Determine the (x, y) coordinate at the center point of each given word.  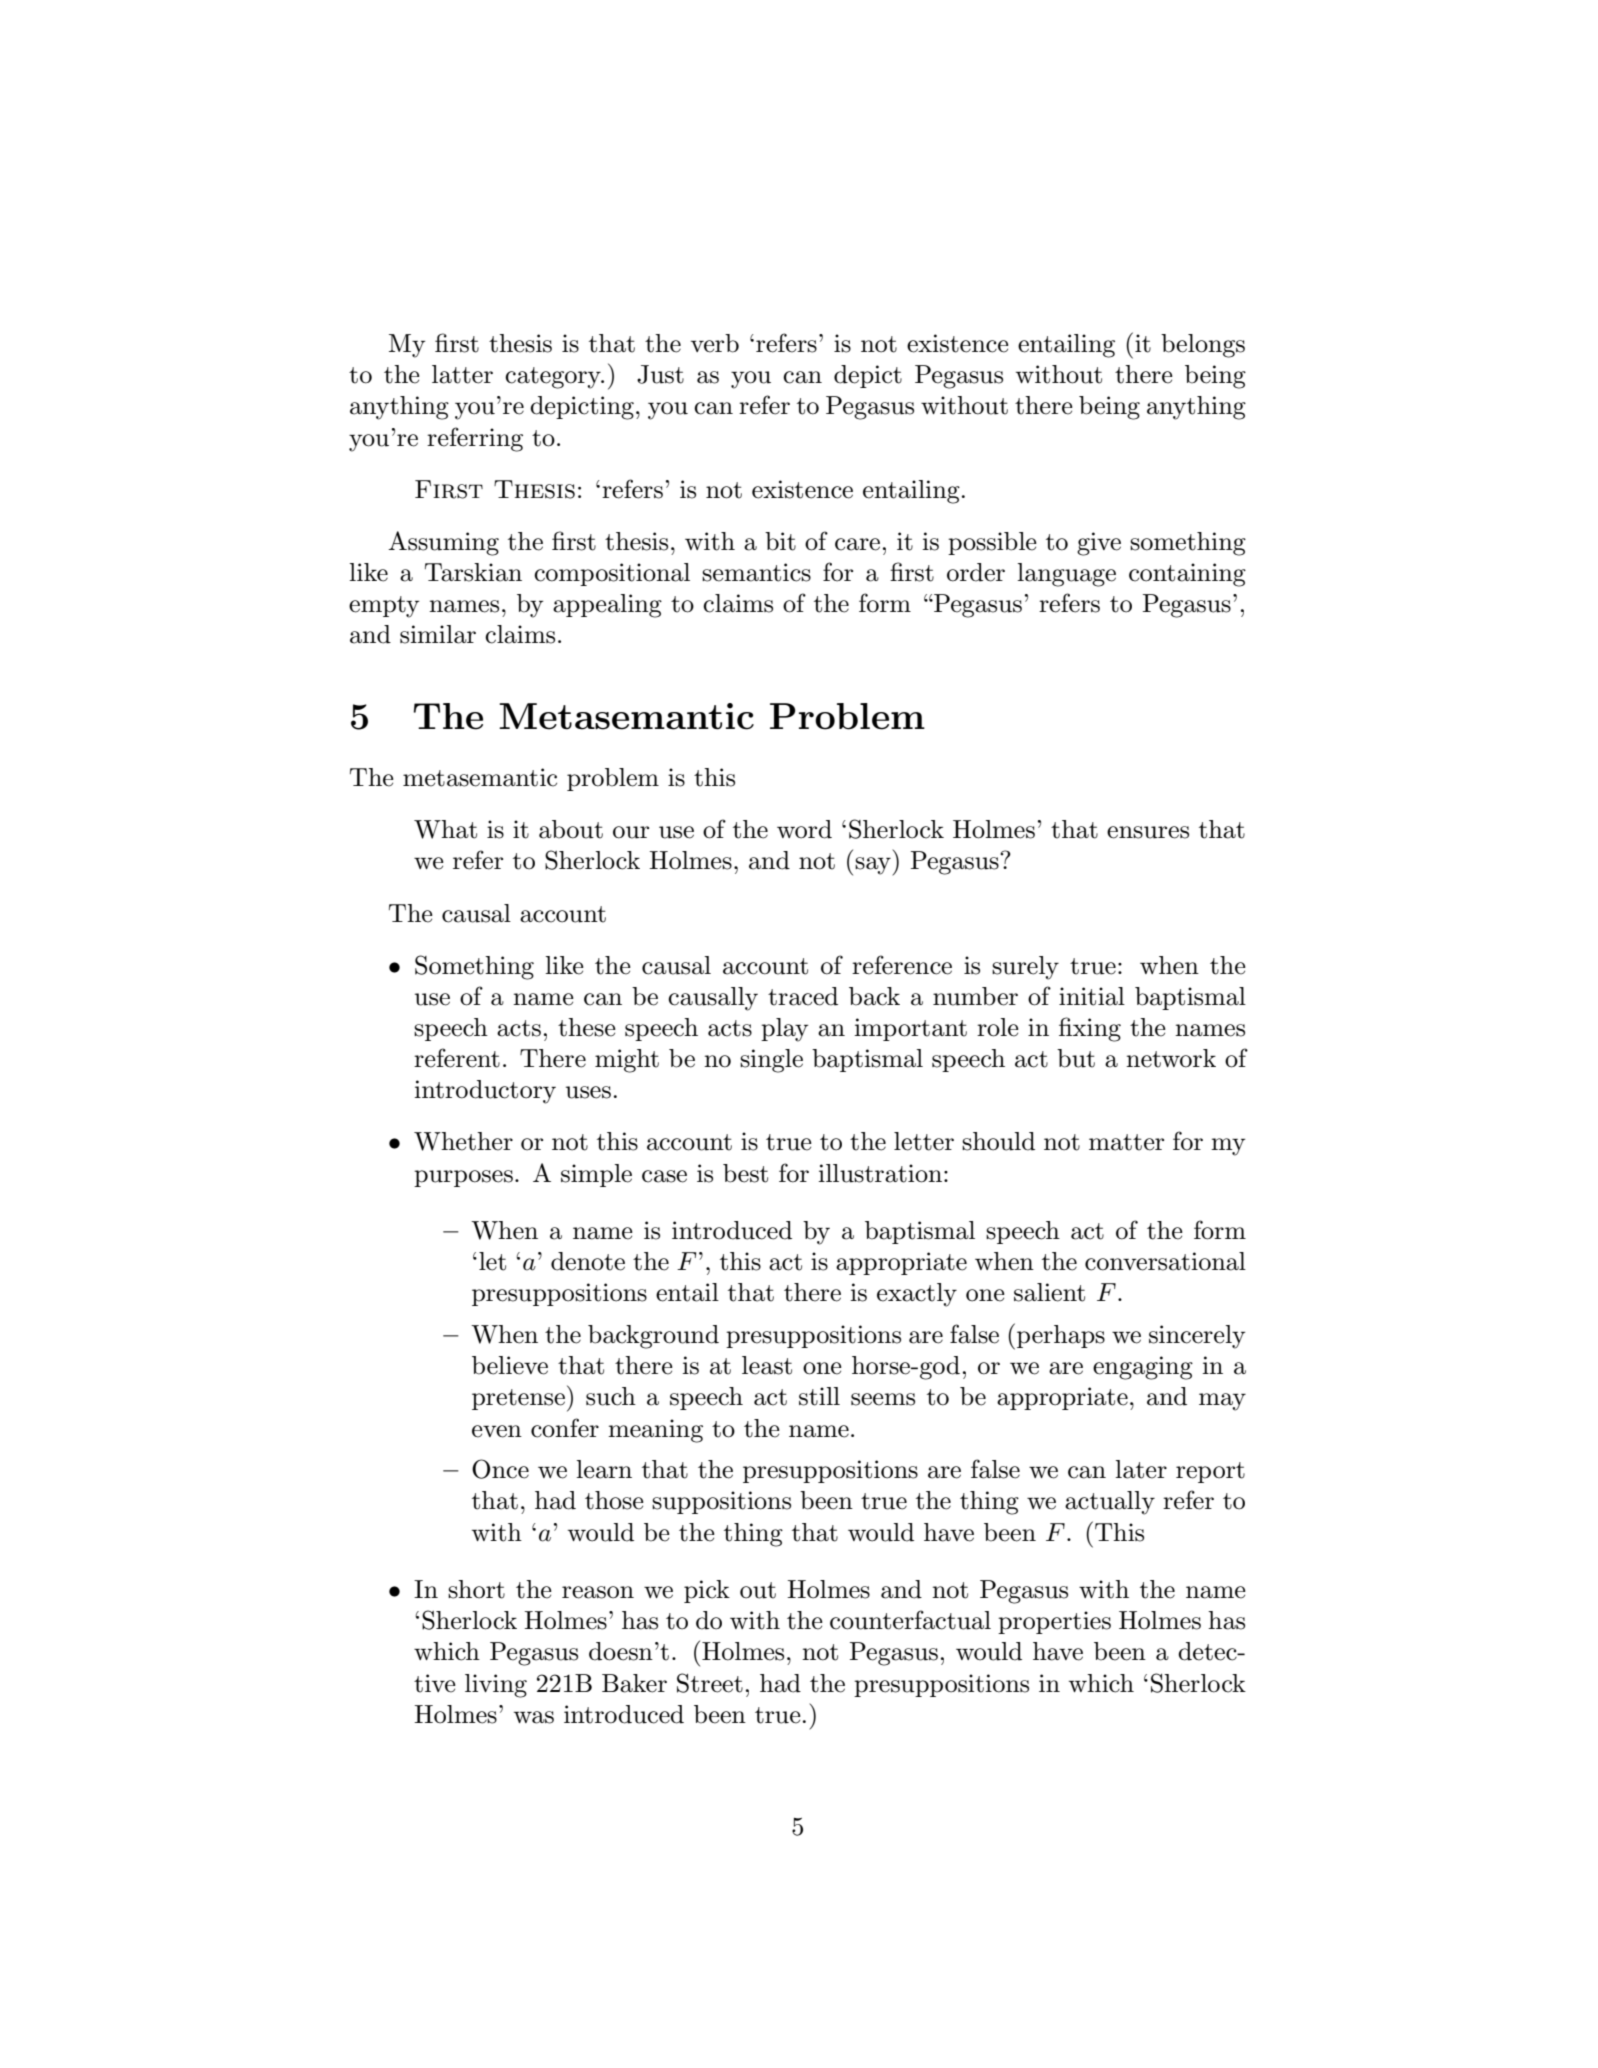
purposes (463, 1178)
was (534, 1717)
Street (710, 1683)
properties (1054, 1622)
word (804, 829)
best (745, 1173)
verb (715, 343)
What (445, 829)
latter (462, 374)
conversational (1165, 1261)
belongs (1203, 346)
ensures (1148, 832)
